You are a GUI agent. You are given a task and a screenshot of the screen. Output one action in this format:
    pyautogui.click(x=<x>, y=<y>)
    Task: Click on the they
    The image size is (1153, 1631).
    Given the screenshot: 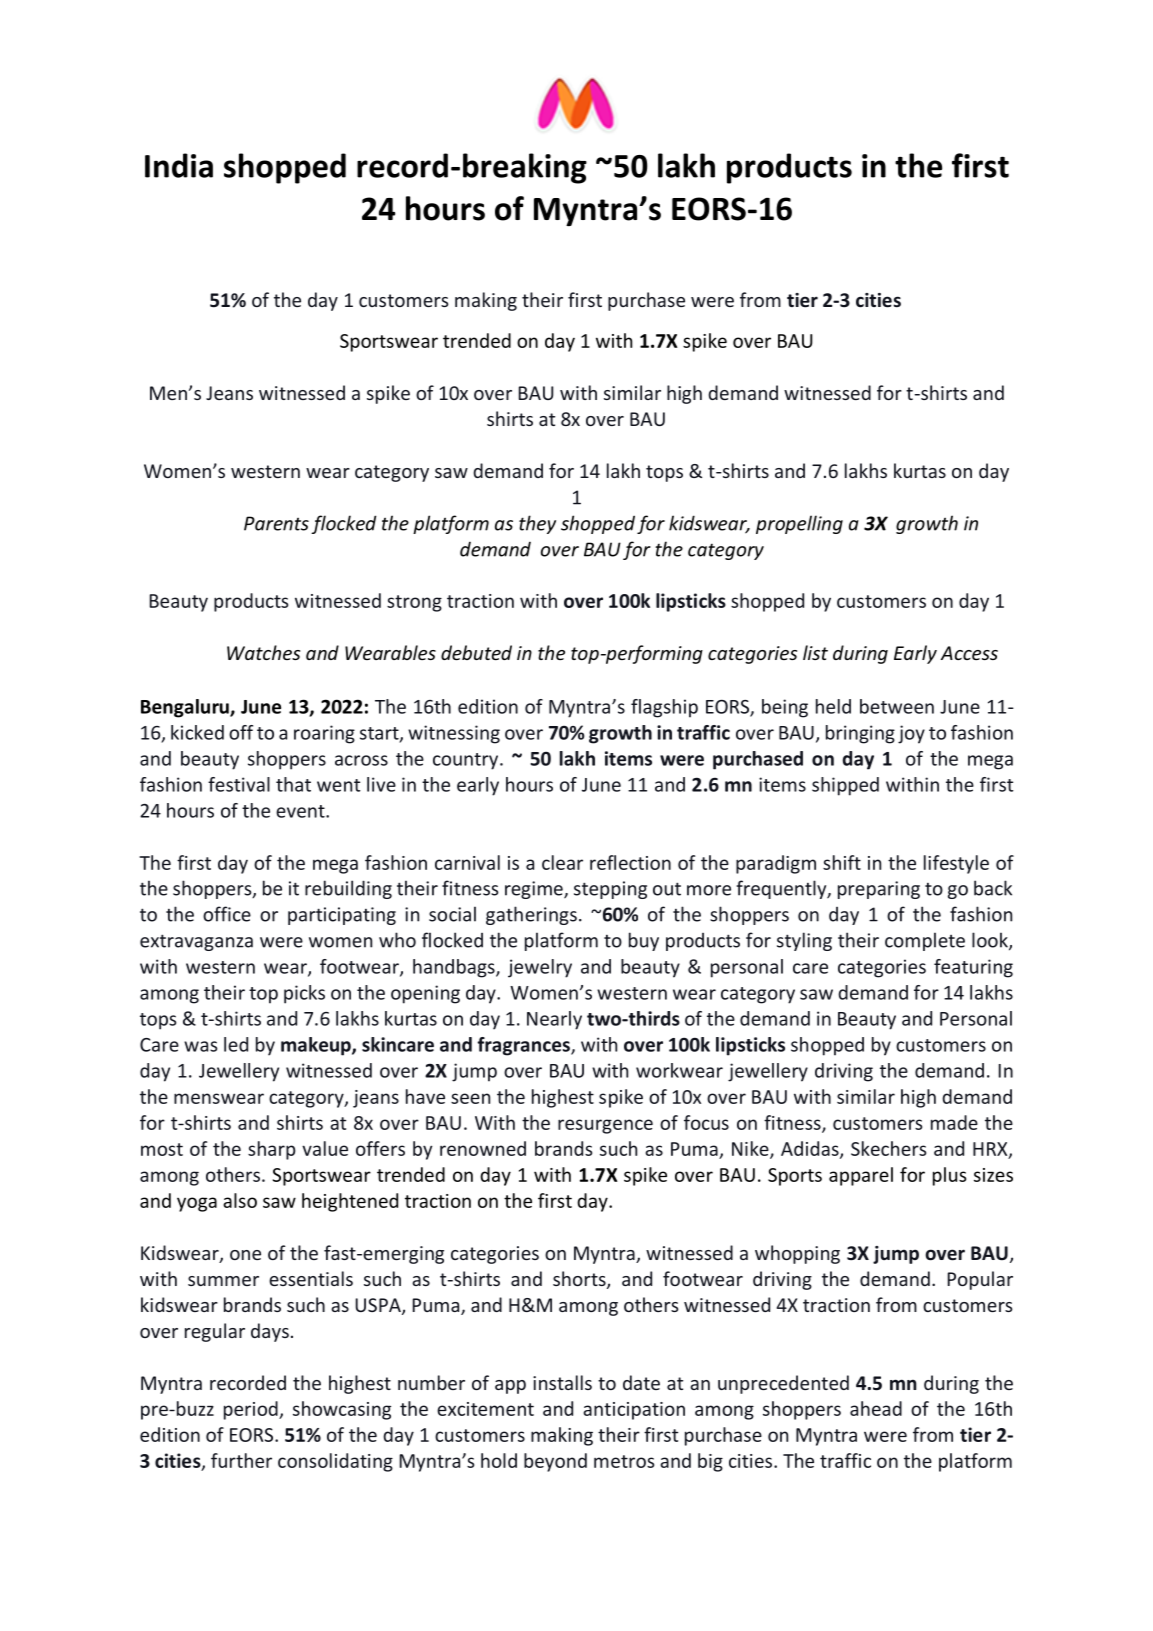 What is the action you would take?
    pyautogui.click(x=537, y=524)
